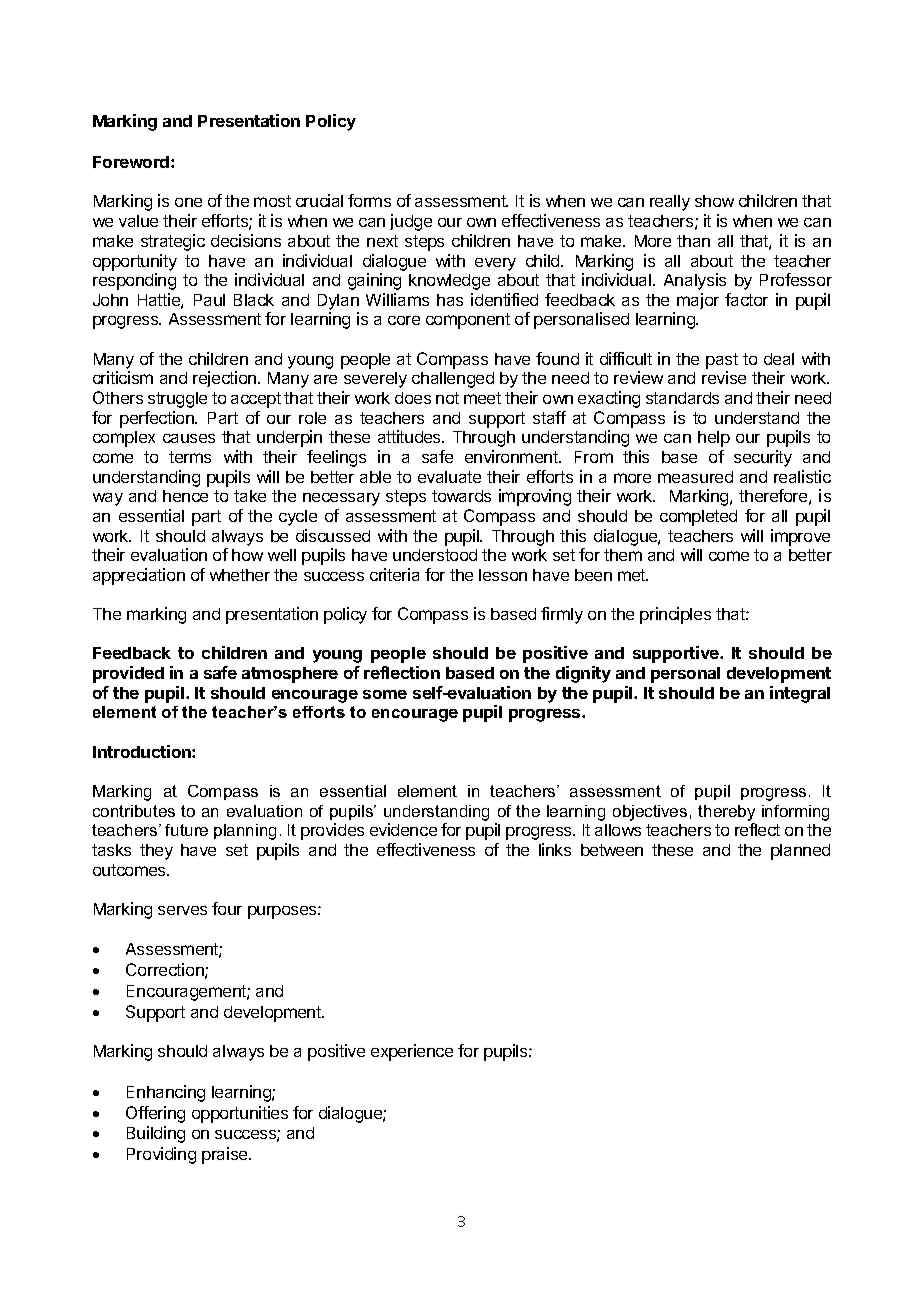 The width and height of the image is (924, 1308). I want to click on judge, so click(411, 222).
